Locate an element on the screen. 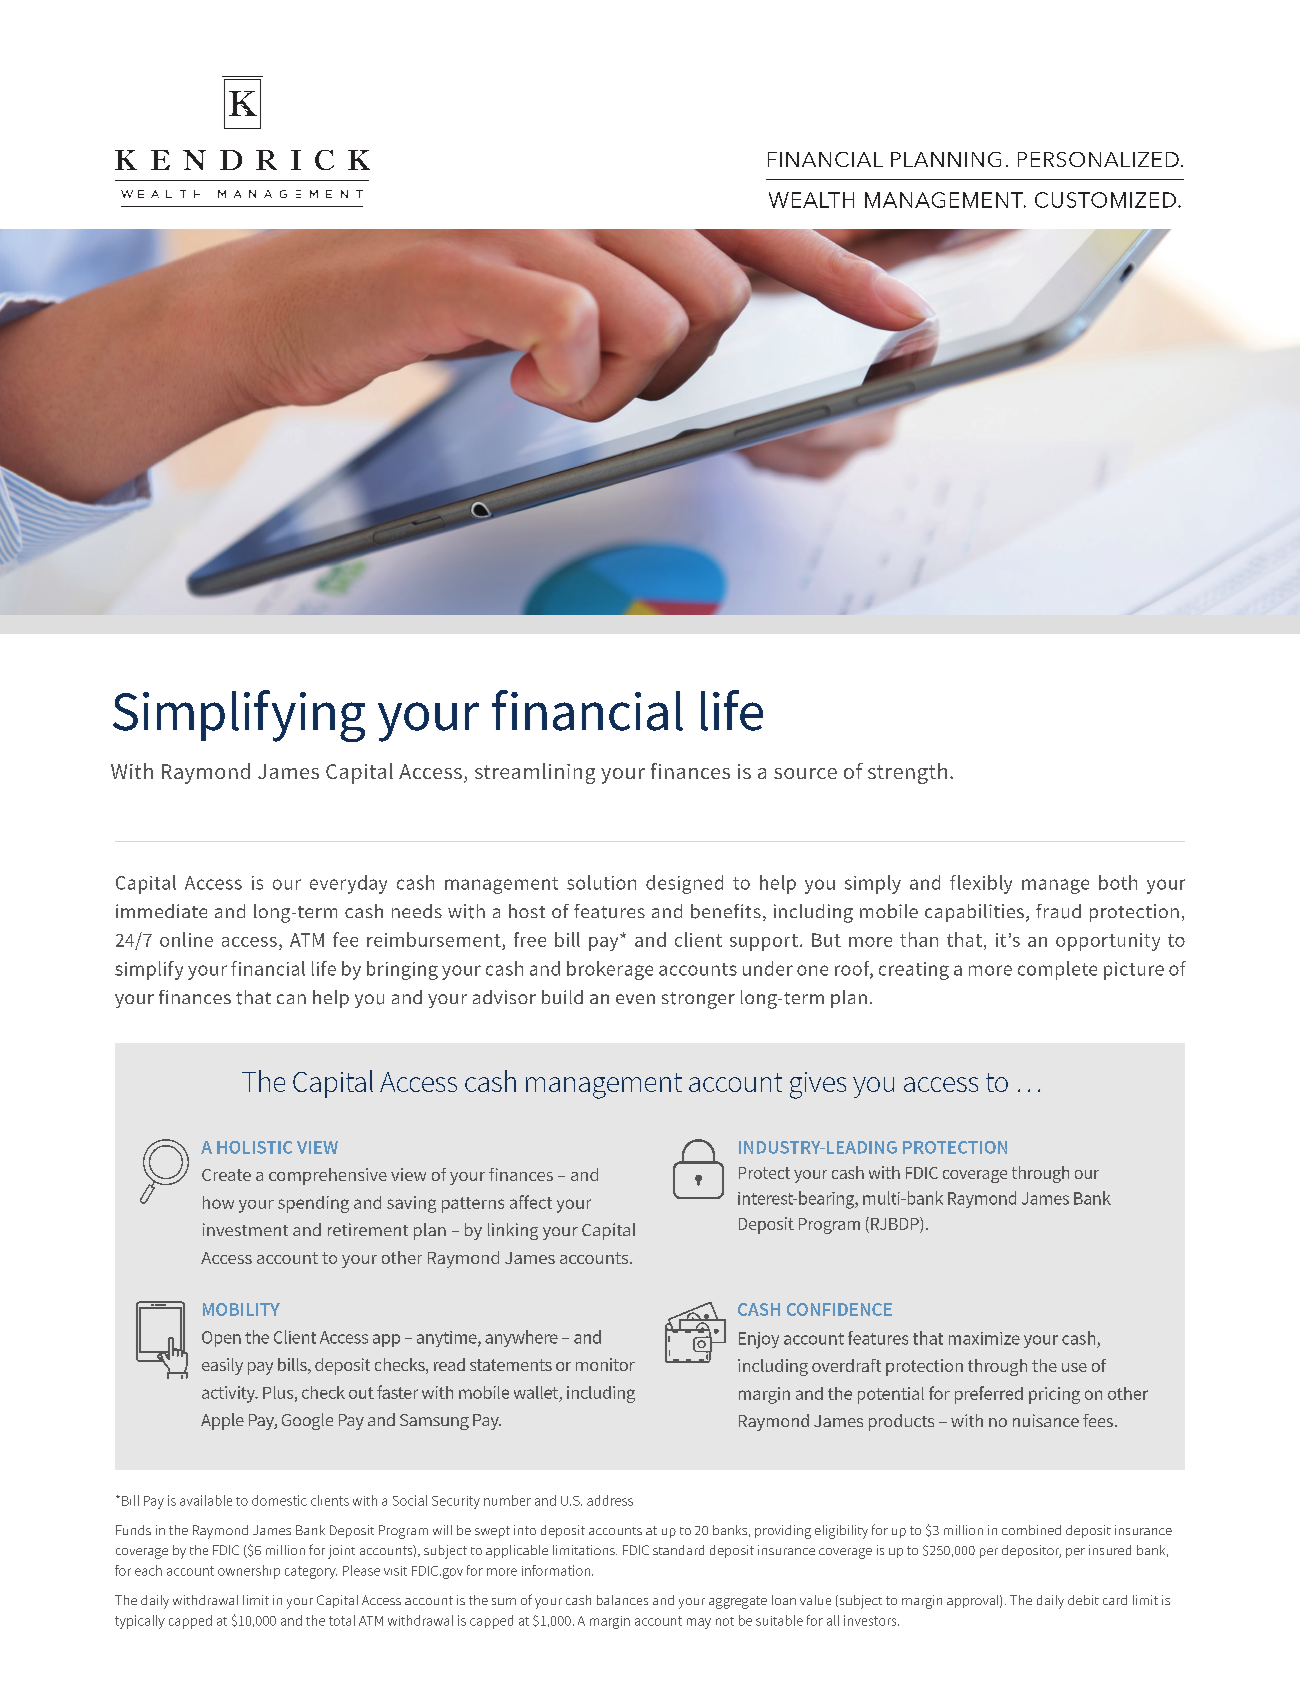 Image resolution: width=1300 pixels, height=1683 pixels. maximize is located at coordinates (984, 1338).
